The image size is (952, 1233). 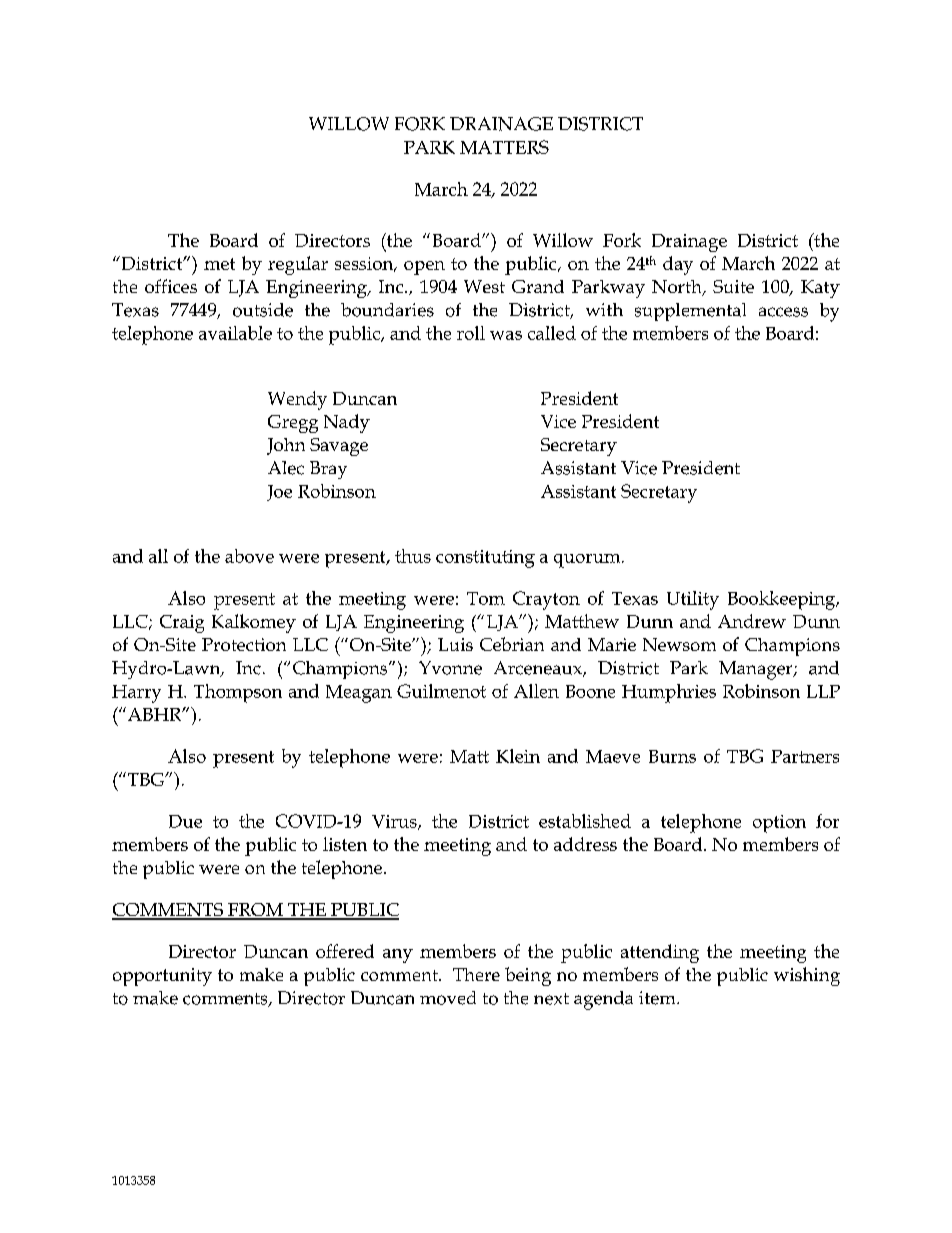 I want to click on Due, so click(x=185, y=821).
